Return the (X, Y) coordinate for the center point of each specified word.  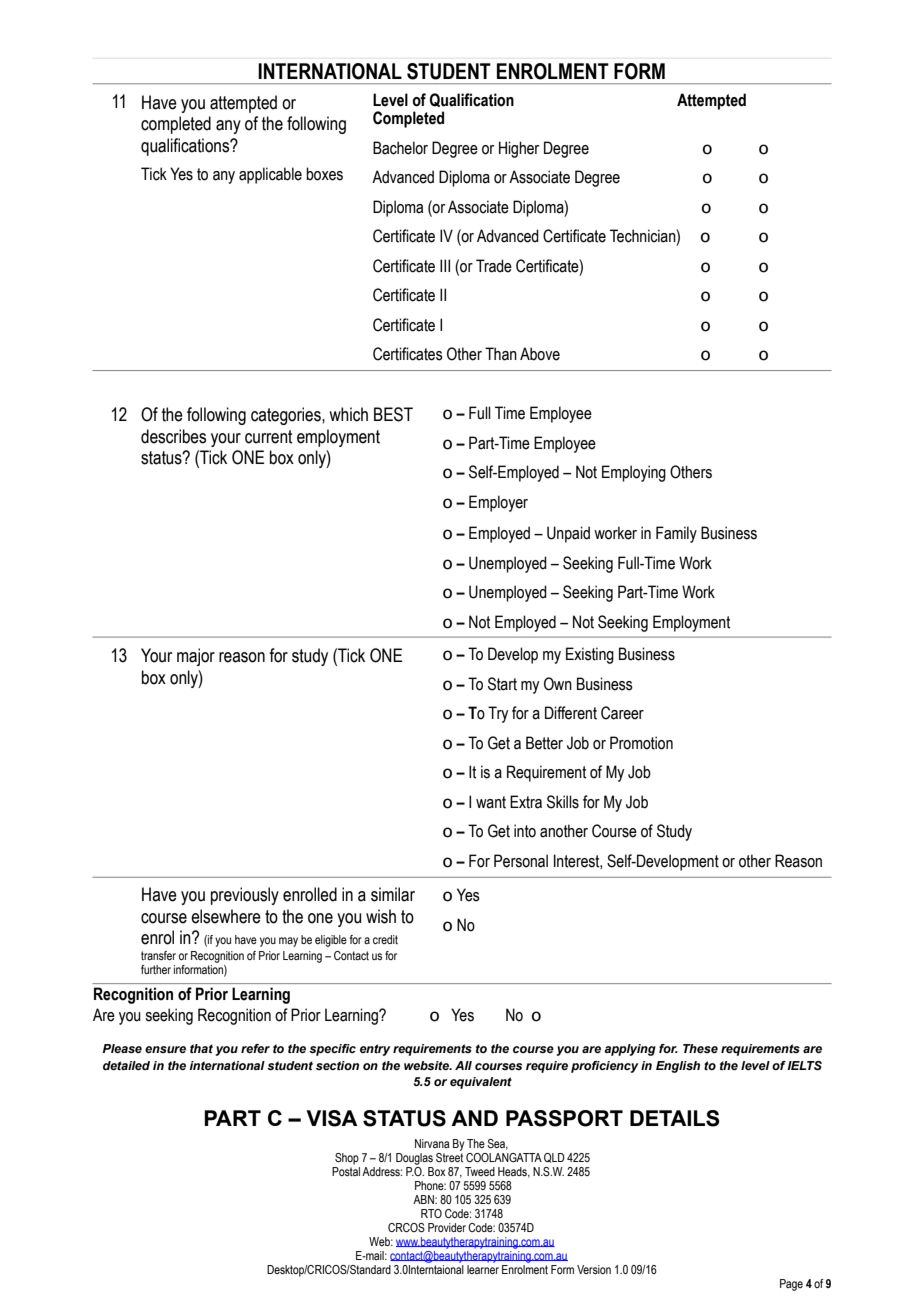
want (491, 802)
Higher (519, 149)
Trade (494, 266)
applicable (270, 175)
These (700, 1048)
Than (501, 354)
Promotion (641, 743)
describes (173, 436)
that (201, 1048)
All (463, 1065)
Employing (634, 473)
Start (502, 684)
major (196, 657)
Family (676, 534)
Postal (346, 1171)
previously (245, 896)
